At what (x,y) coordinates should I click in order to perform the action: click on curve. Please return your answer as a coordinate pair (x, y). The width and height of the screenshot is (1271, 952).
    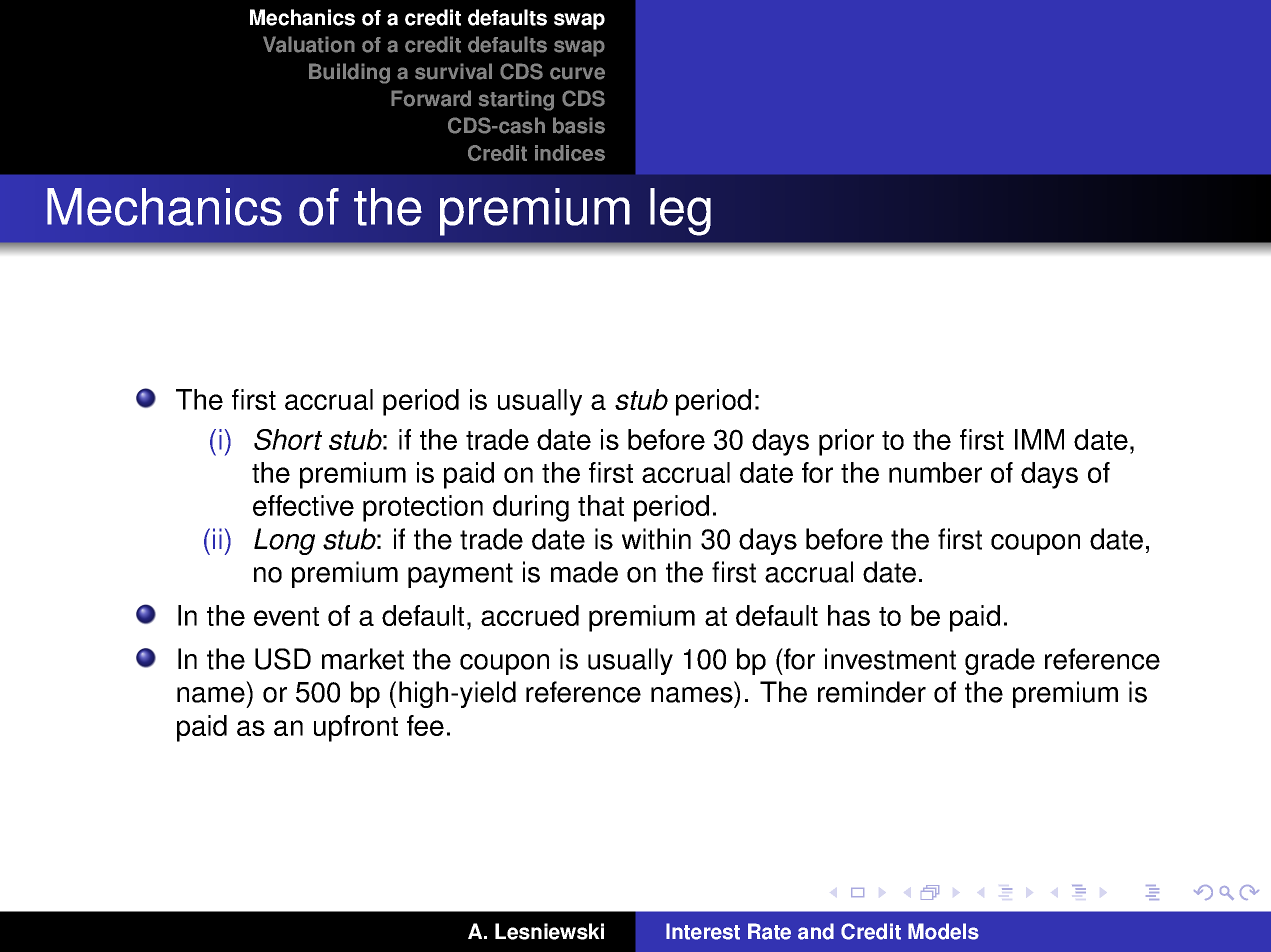
    Looking at the image, I should click on (577, 73).
